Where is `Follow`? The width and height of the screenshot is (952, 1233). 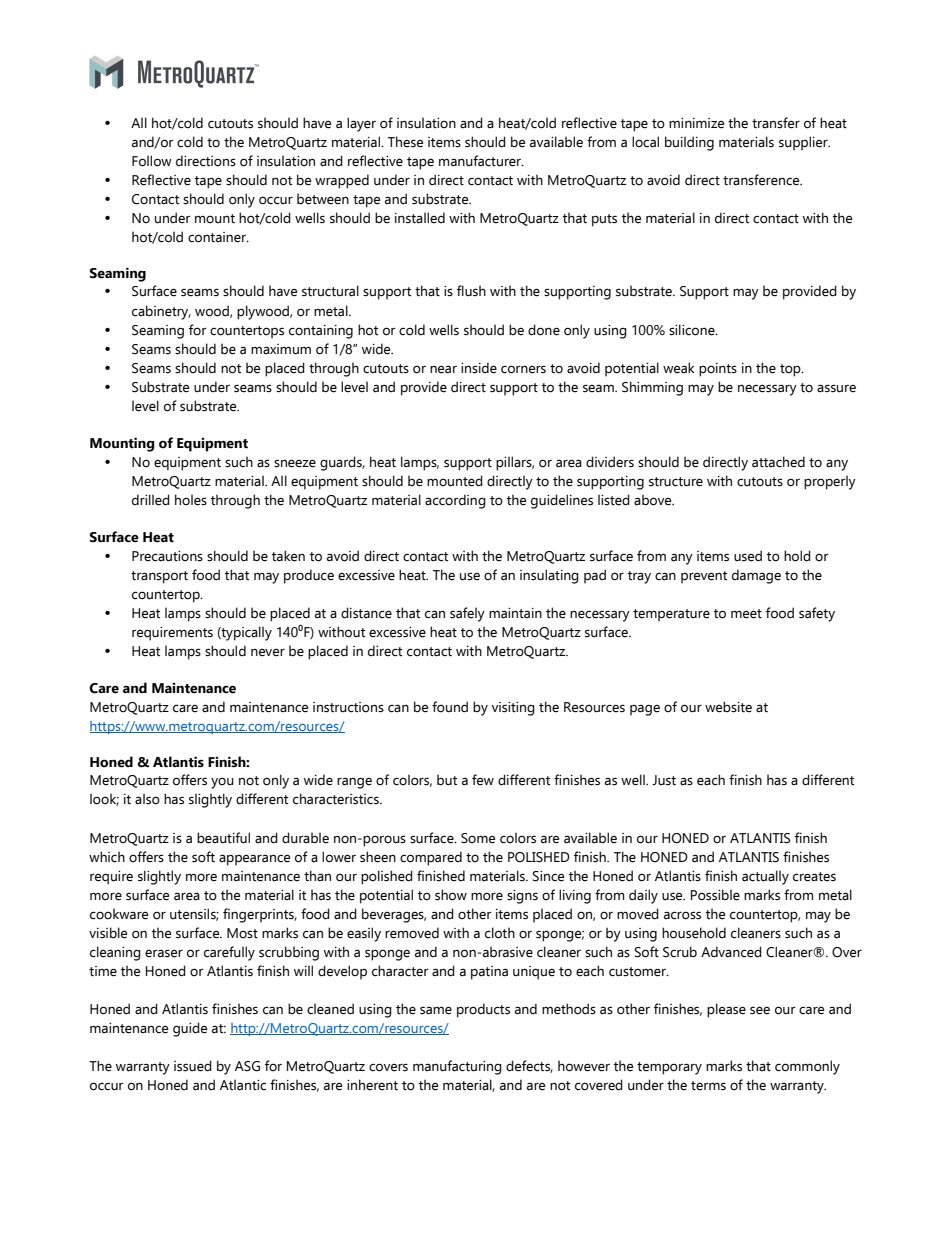 Follow is located at coordinates (152, 161).
